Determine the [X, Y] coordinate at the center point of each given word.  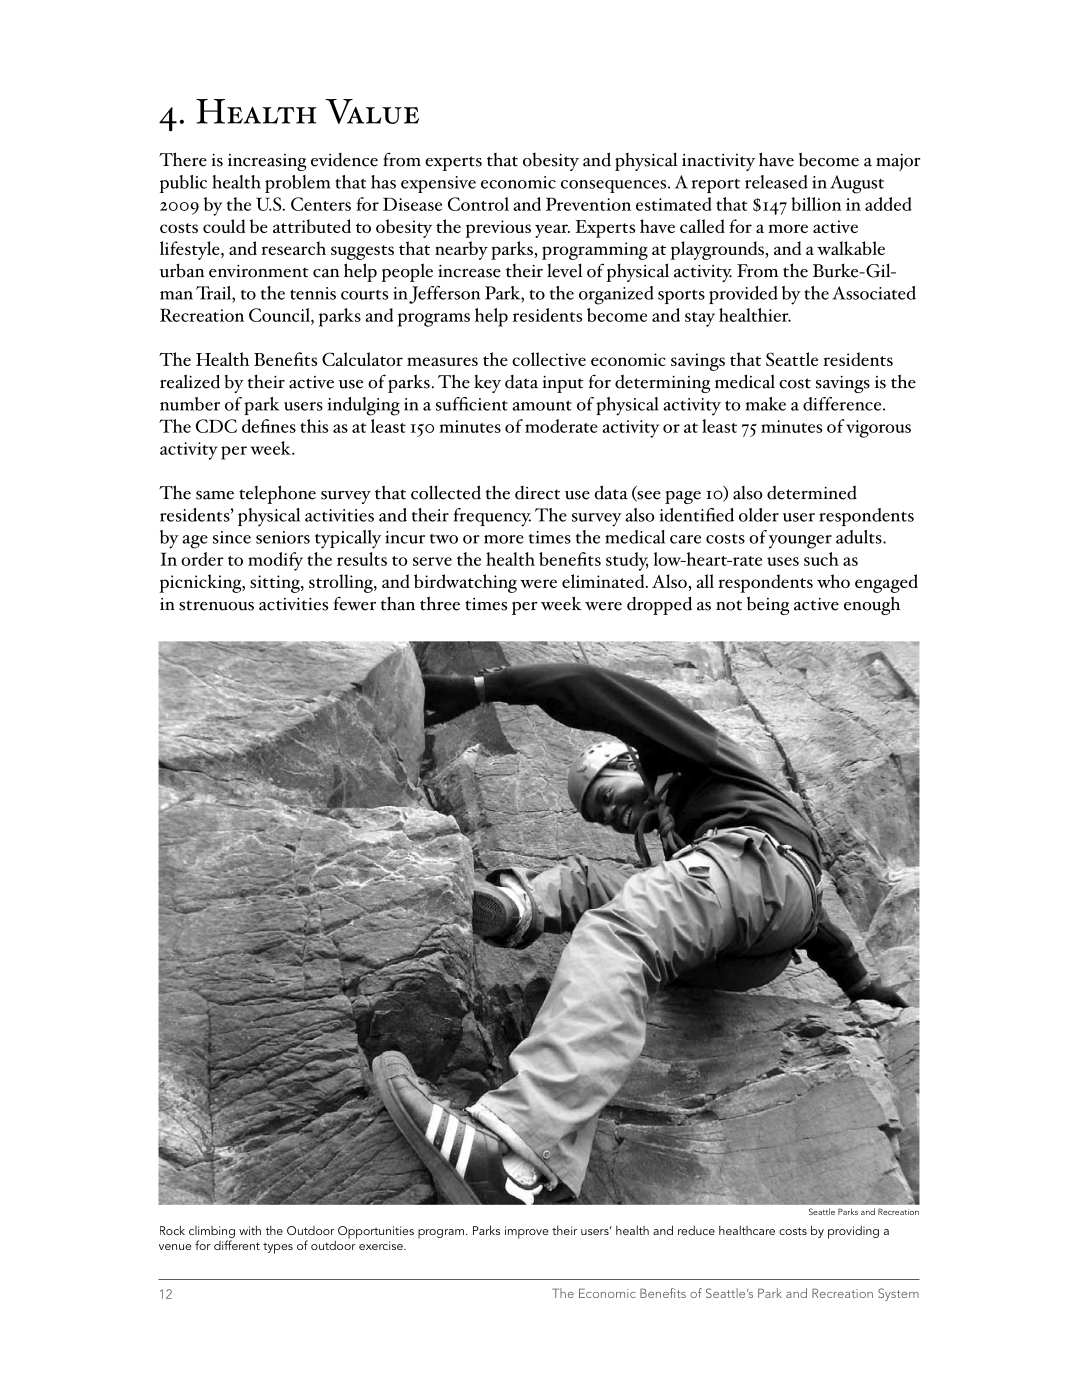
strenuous [216, 605]
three [440, 603]
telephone [277, 494]
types [278, 1248]
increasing [267, 162]
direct [537, 493]
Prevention [588, 204]
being [768, 605]
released [776, 182]
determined [812, 492]
